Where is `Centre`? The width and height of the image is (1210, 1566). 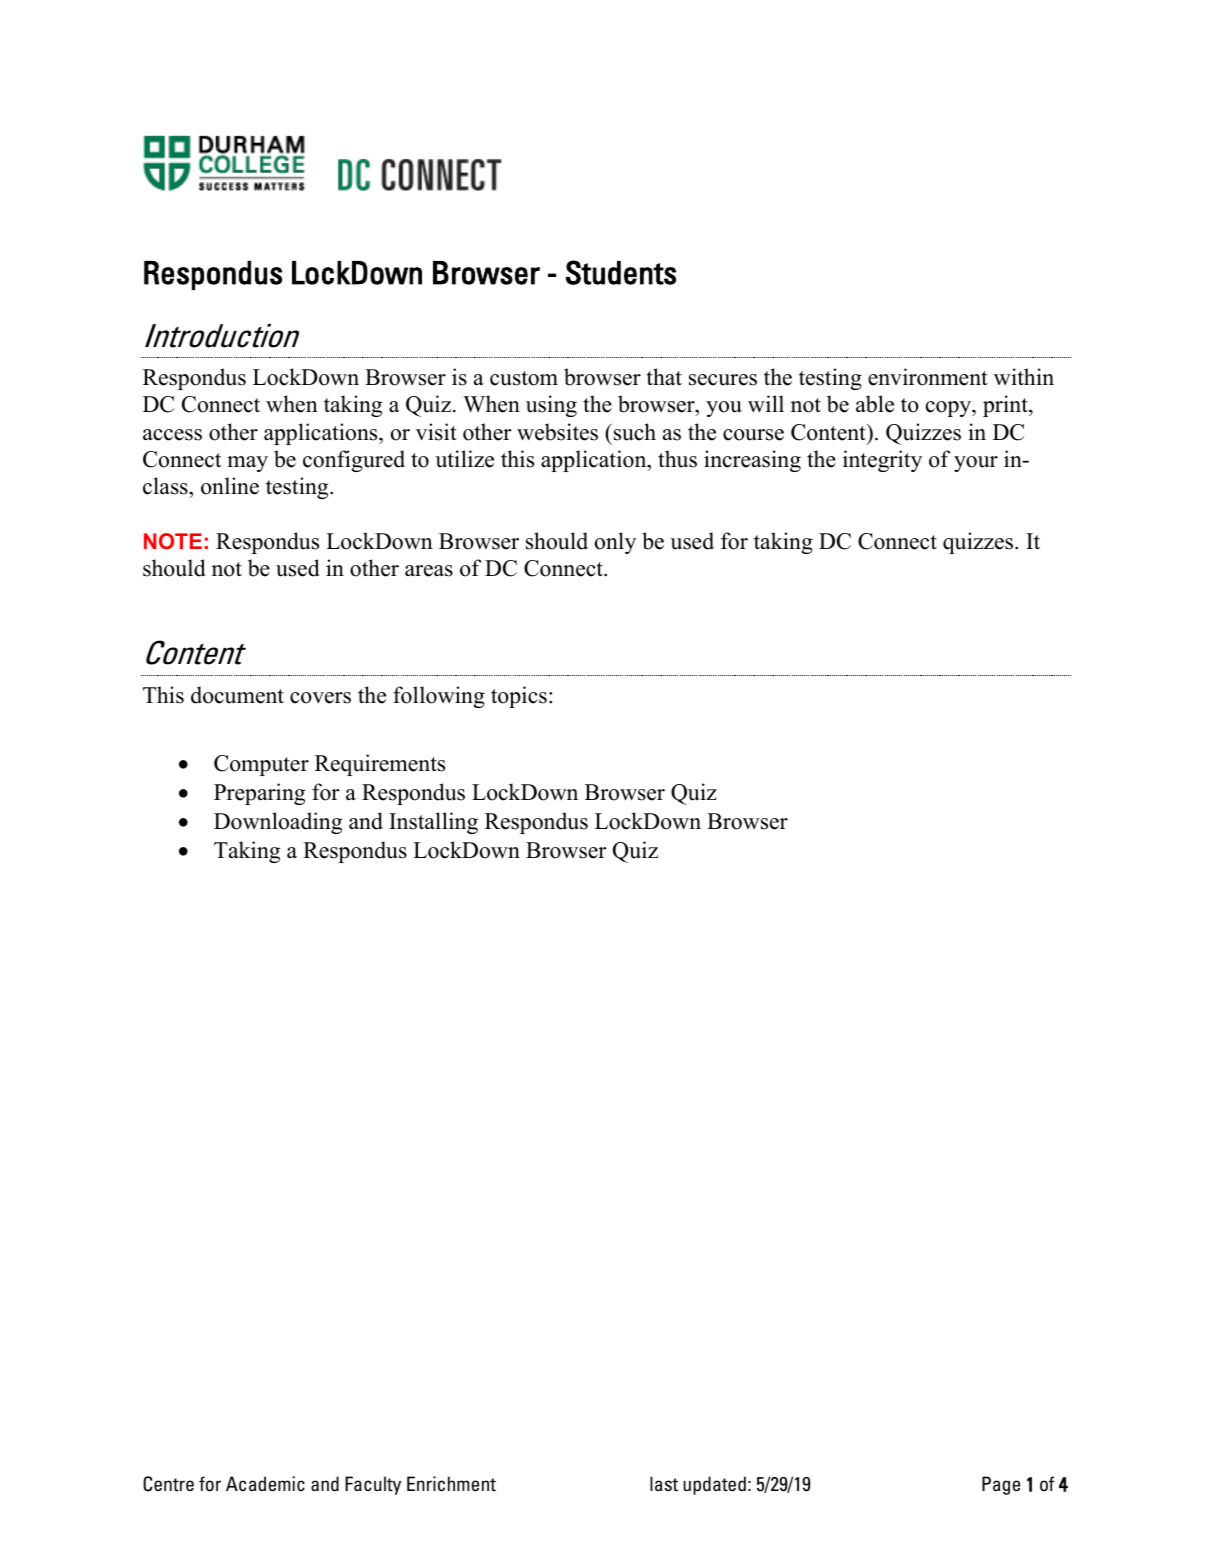 Centre is located at coordinates (168, 1484).
